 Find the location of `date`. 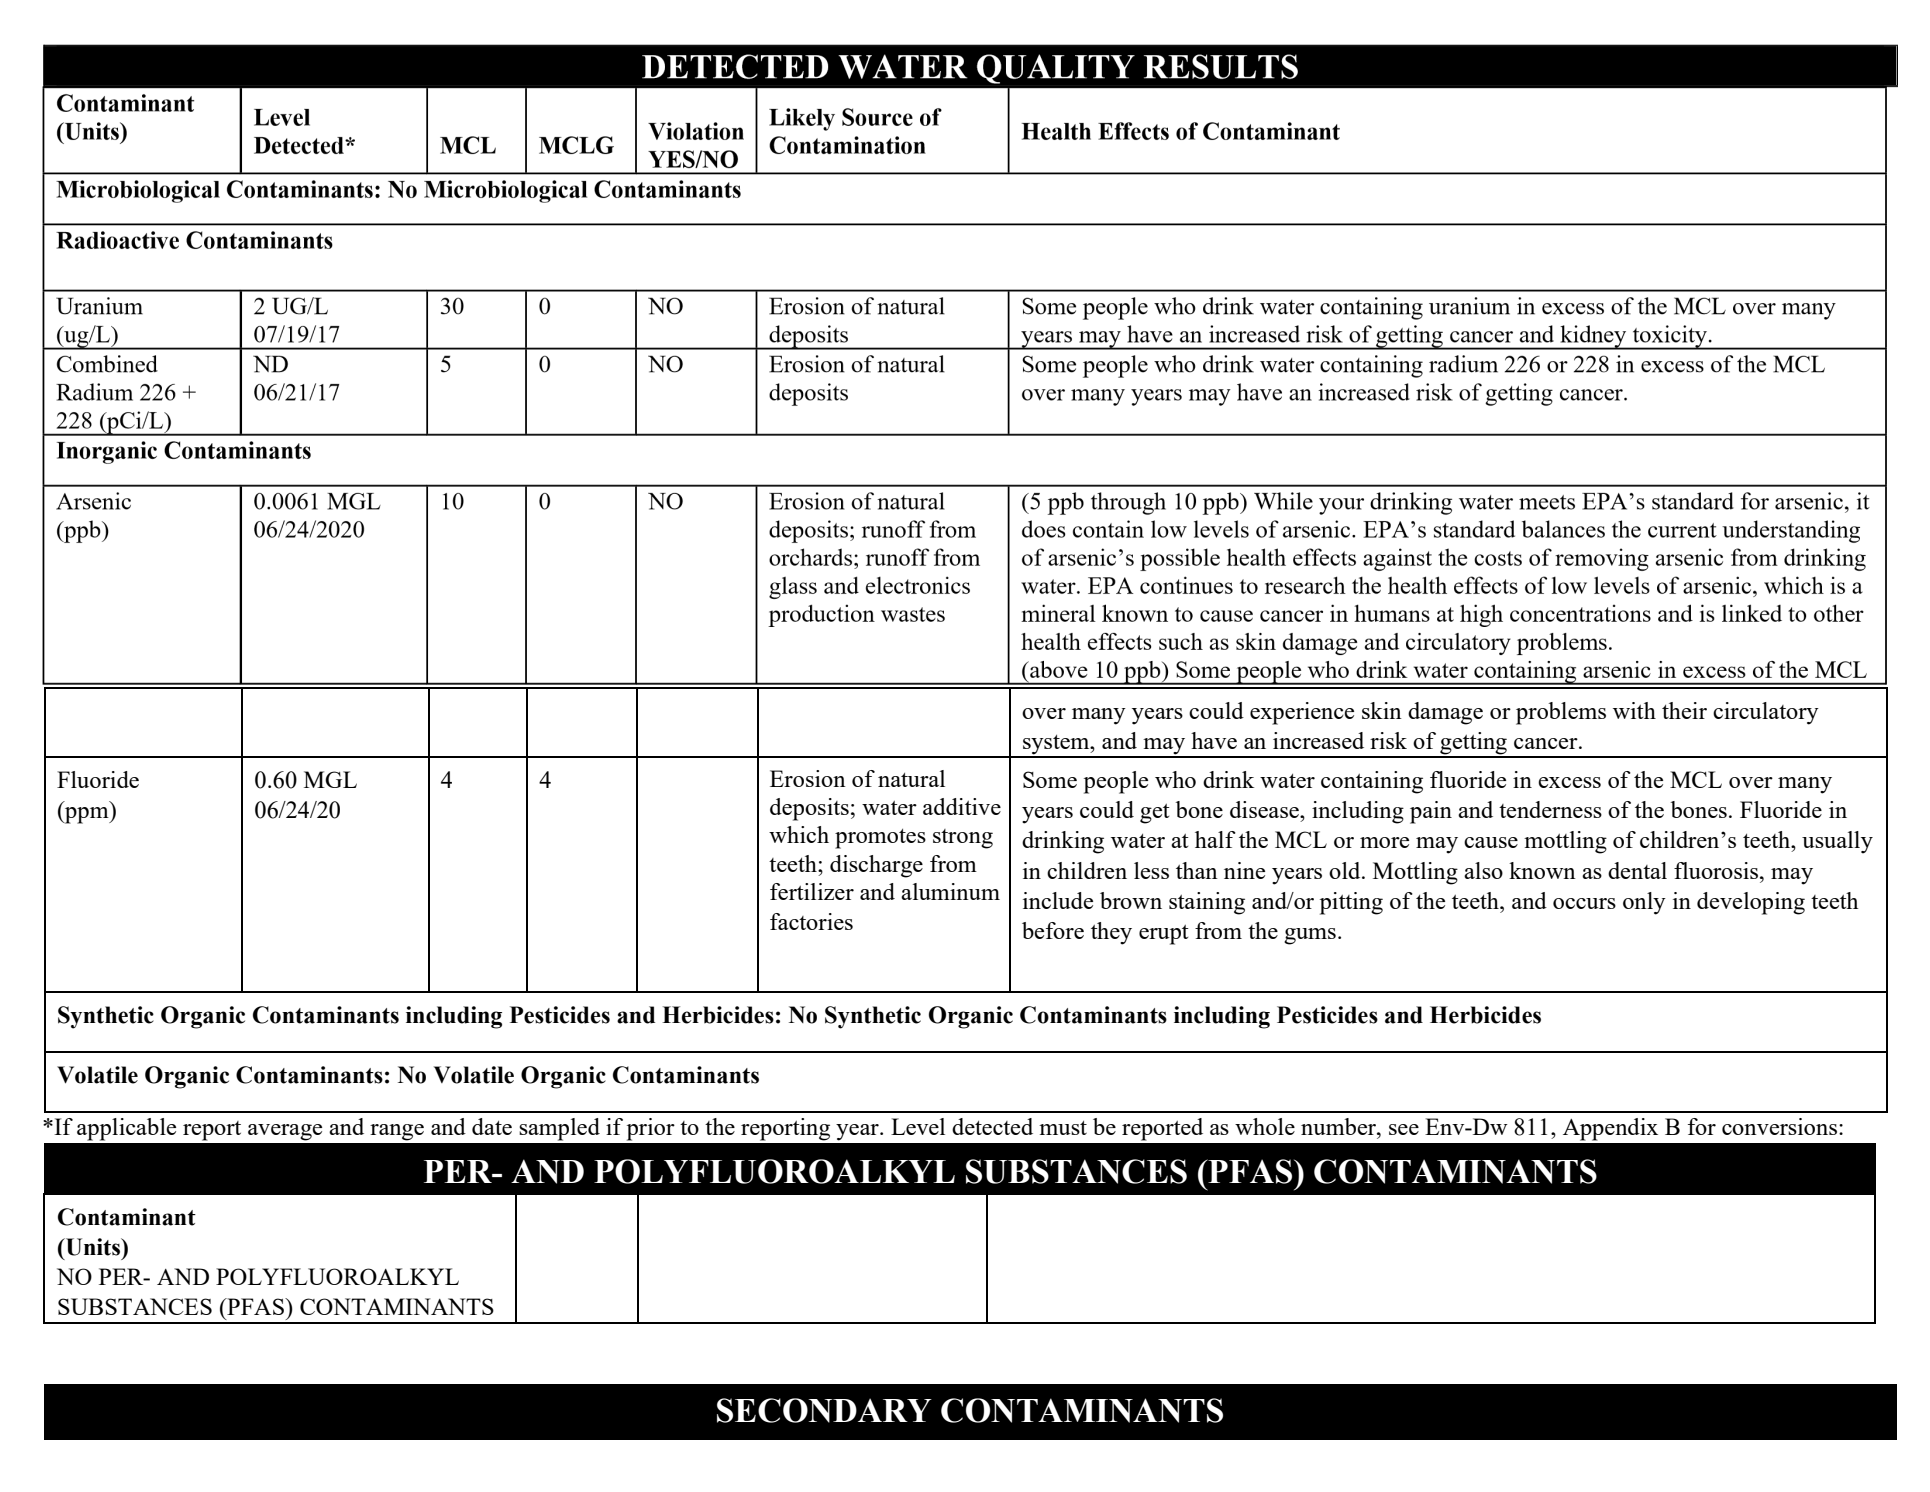

date is located at coordinates (492, 1126).
